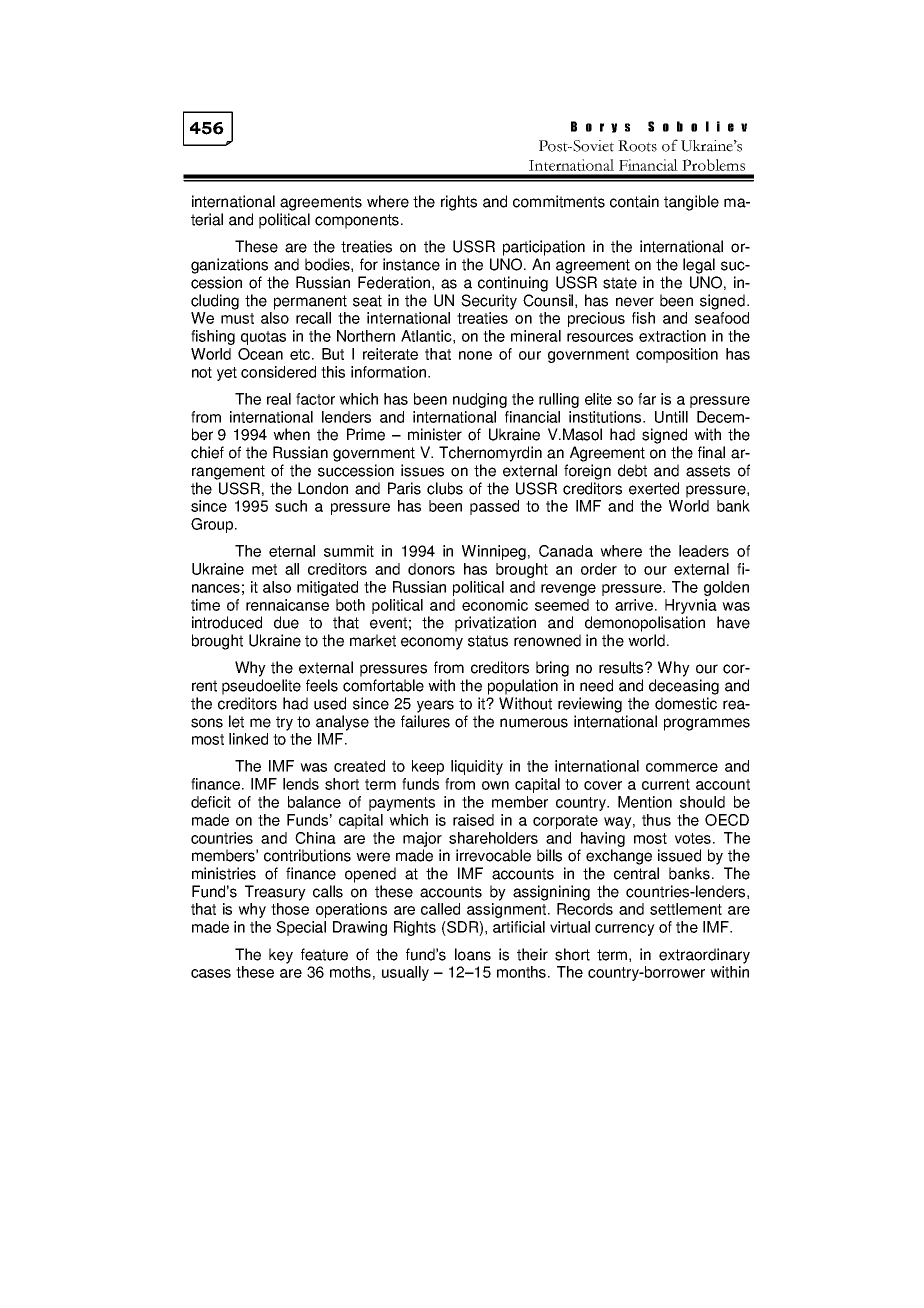  Describe the element at coordinates (682, 767) in the screenshot. I see `commerce` at that location.
